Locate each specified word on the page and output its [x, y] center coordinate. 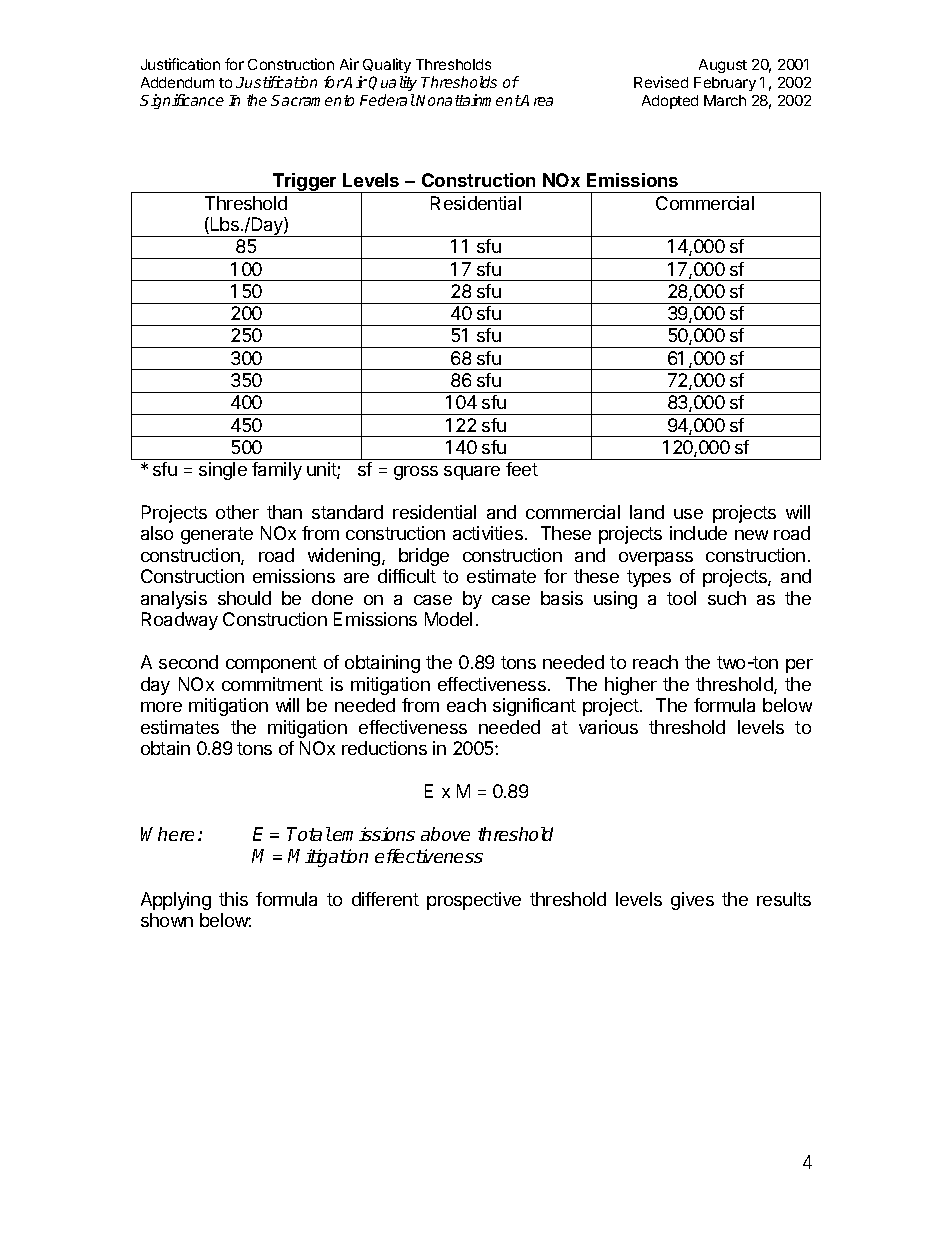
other [237, 512]
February [725, 84]
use [688, 514]
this [233, 899]
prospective [474, 901]
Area [536, 100]
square [472, 473]
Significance [182, 101]
